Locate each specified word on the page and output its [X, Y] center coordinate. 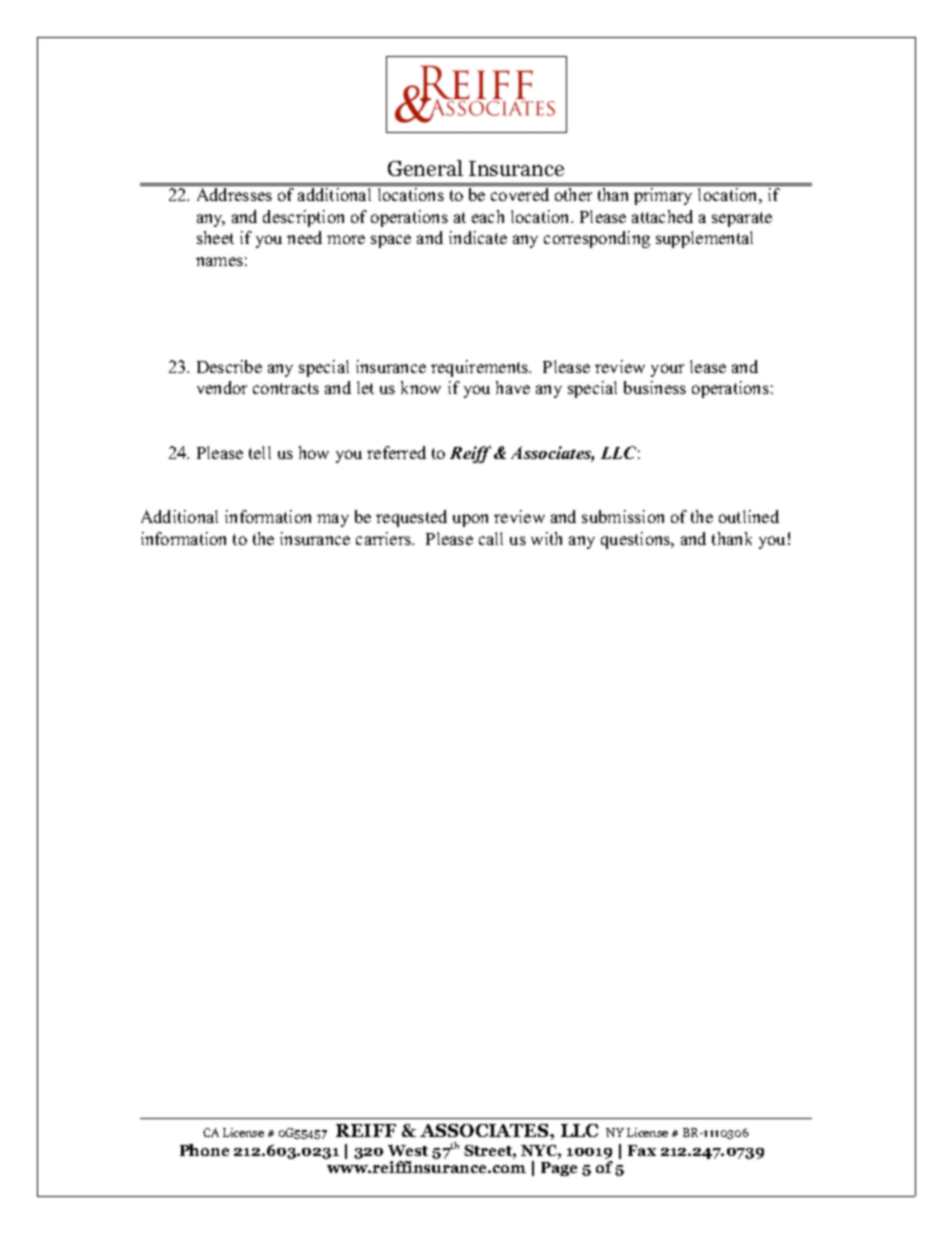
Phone [204, 1150]
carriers [385, 538]
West [408, 1150]
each [488, 216]
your [667, 370]
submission [623, 516]
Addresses [234, 194]
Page [559, 1169]
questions [637, 540]
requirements [481, 368]
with [546, 538]
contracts [286, 388]
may [333, 520]
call [491, 538]
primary [663, 196]
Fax [642, 1150]
